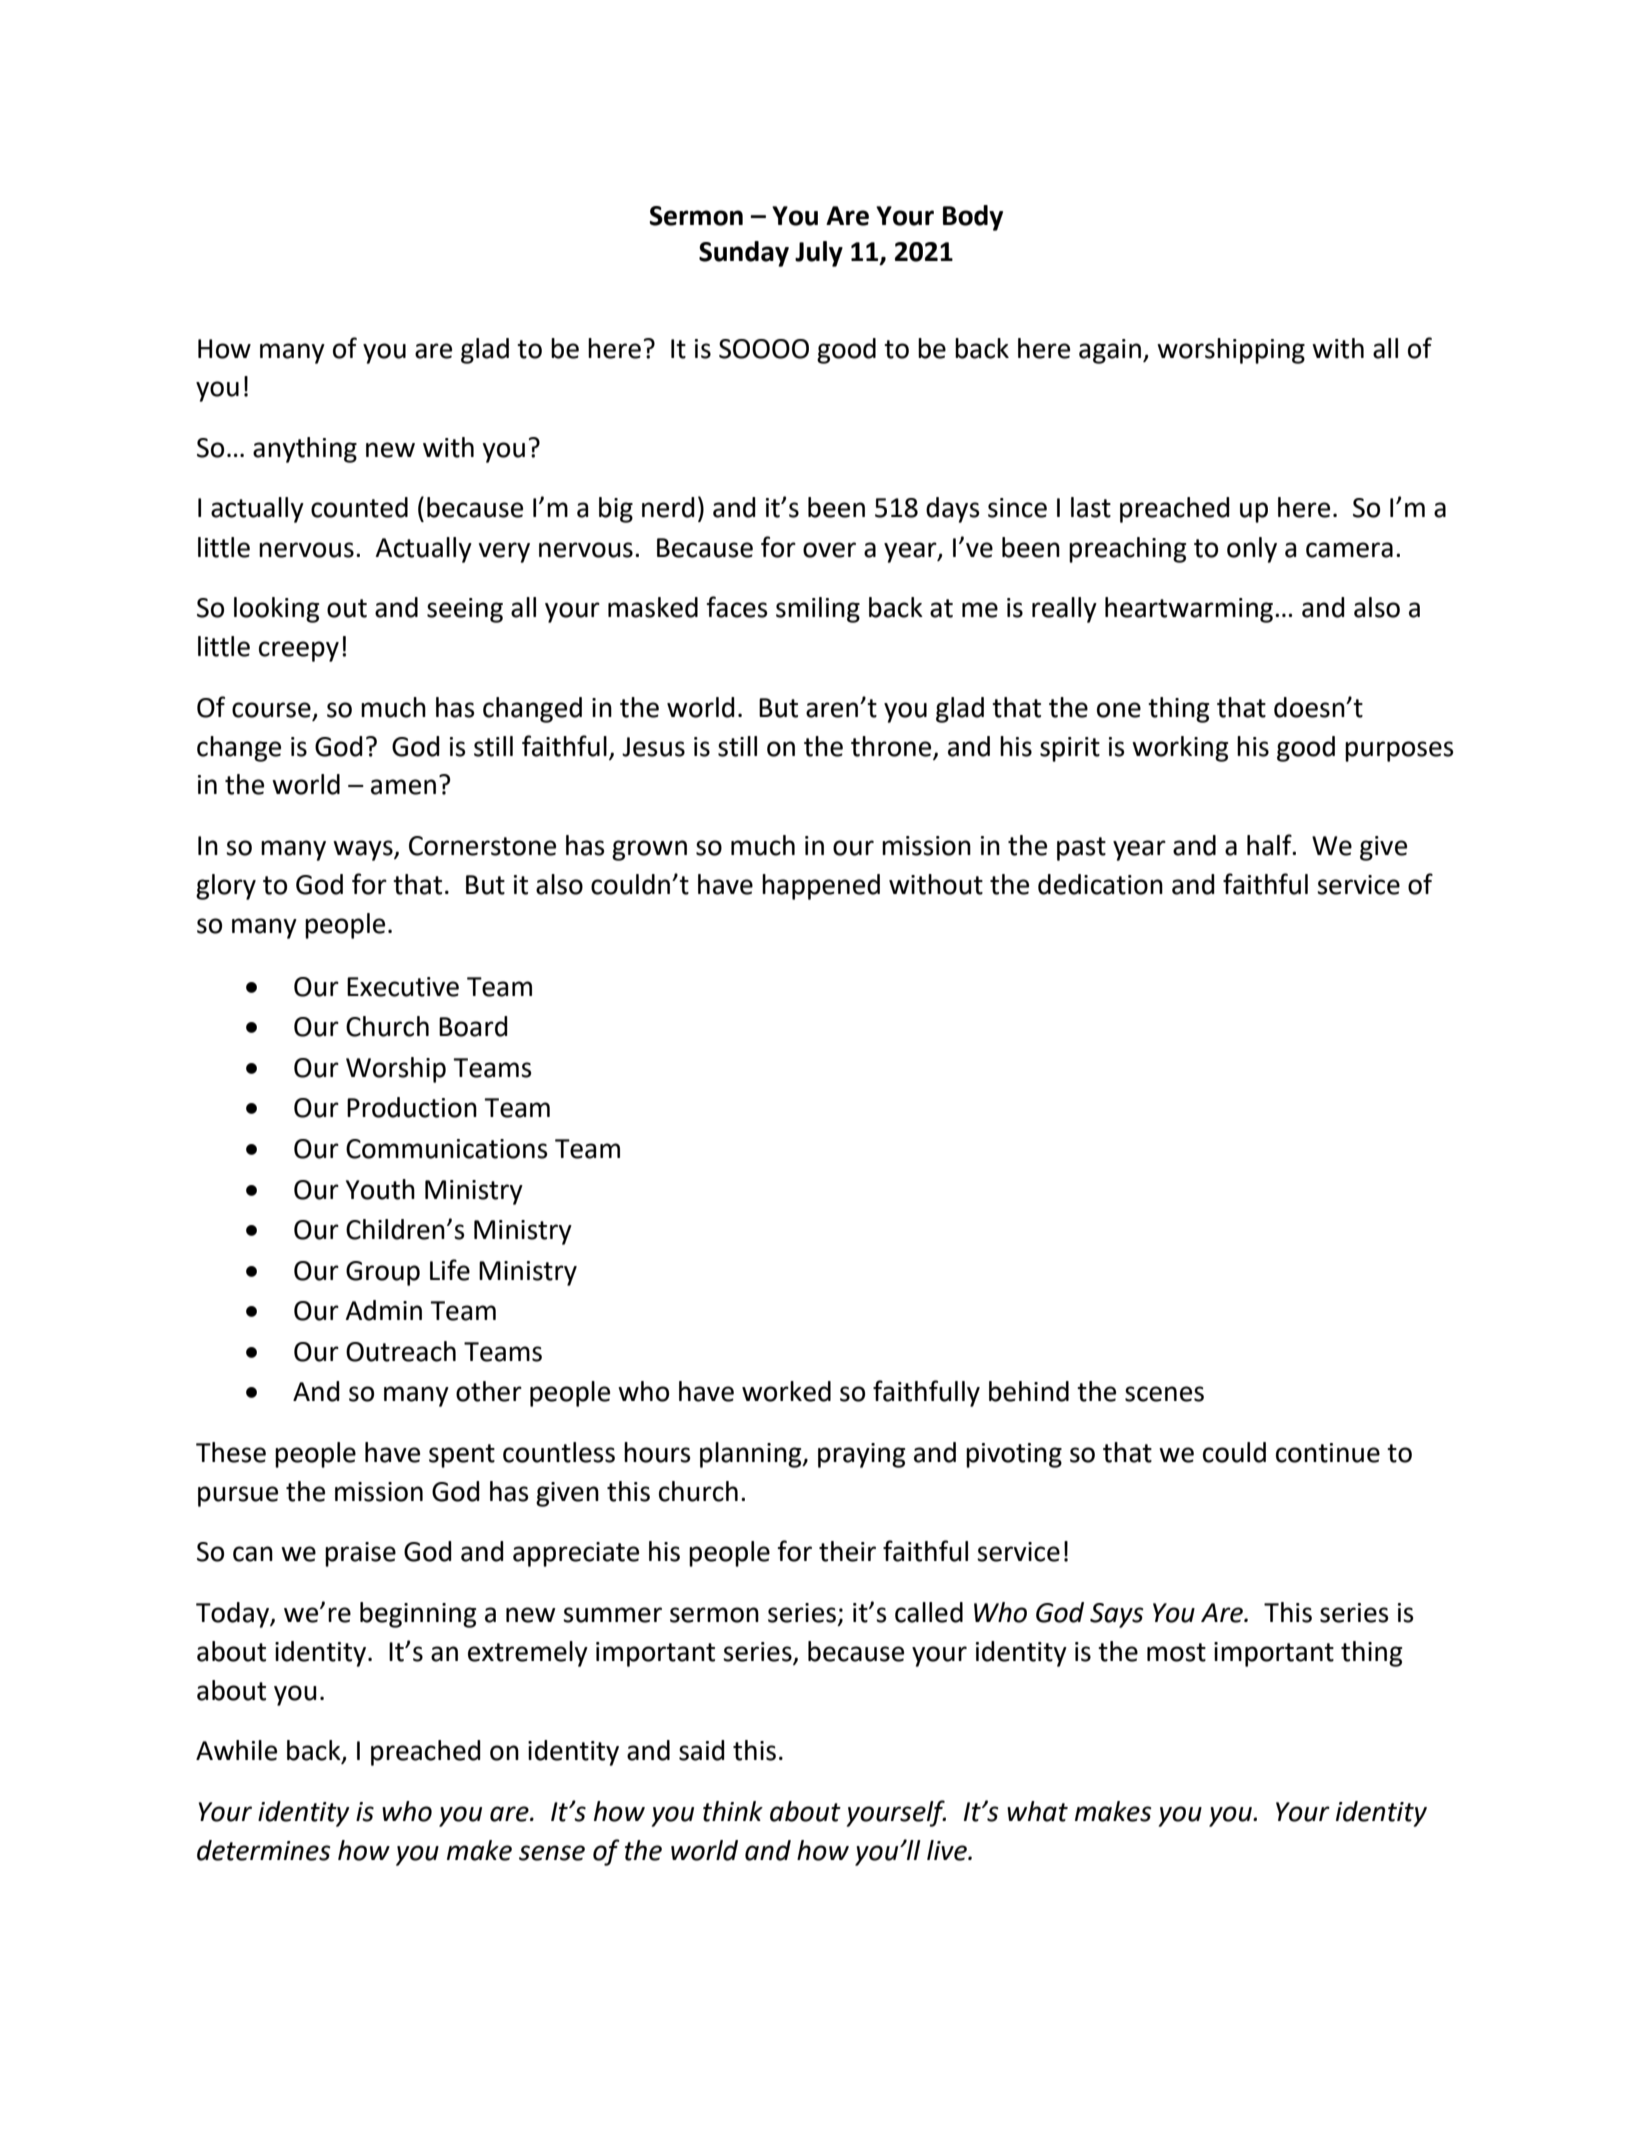  I want to click on working, so click(1180, 749).
